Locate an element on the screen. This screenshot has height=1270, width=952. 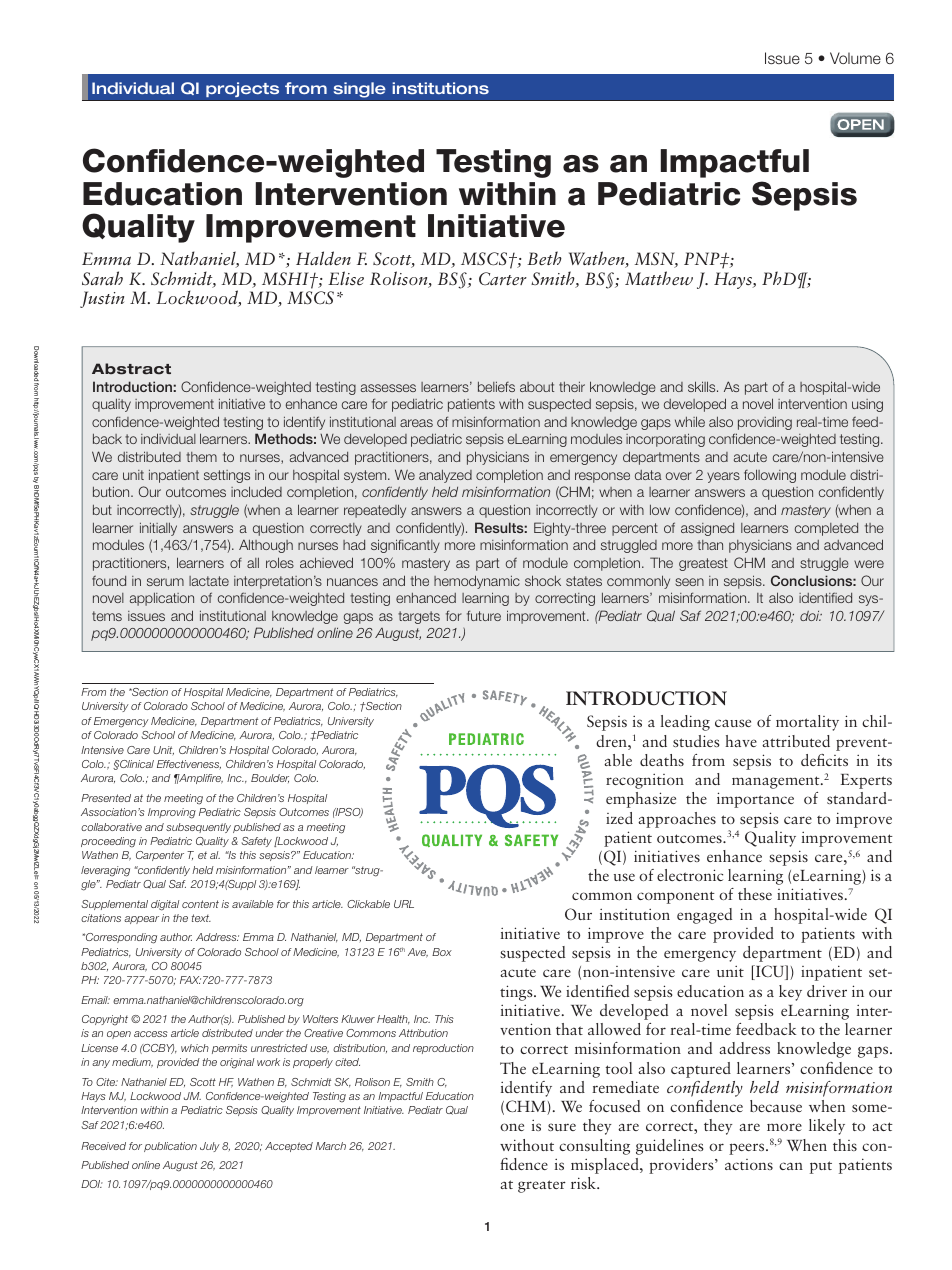
future is located at coordinates (484, 615).
